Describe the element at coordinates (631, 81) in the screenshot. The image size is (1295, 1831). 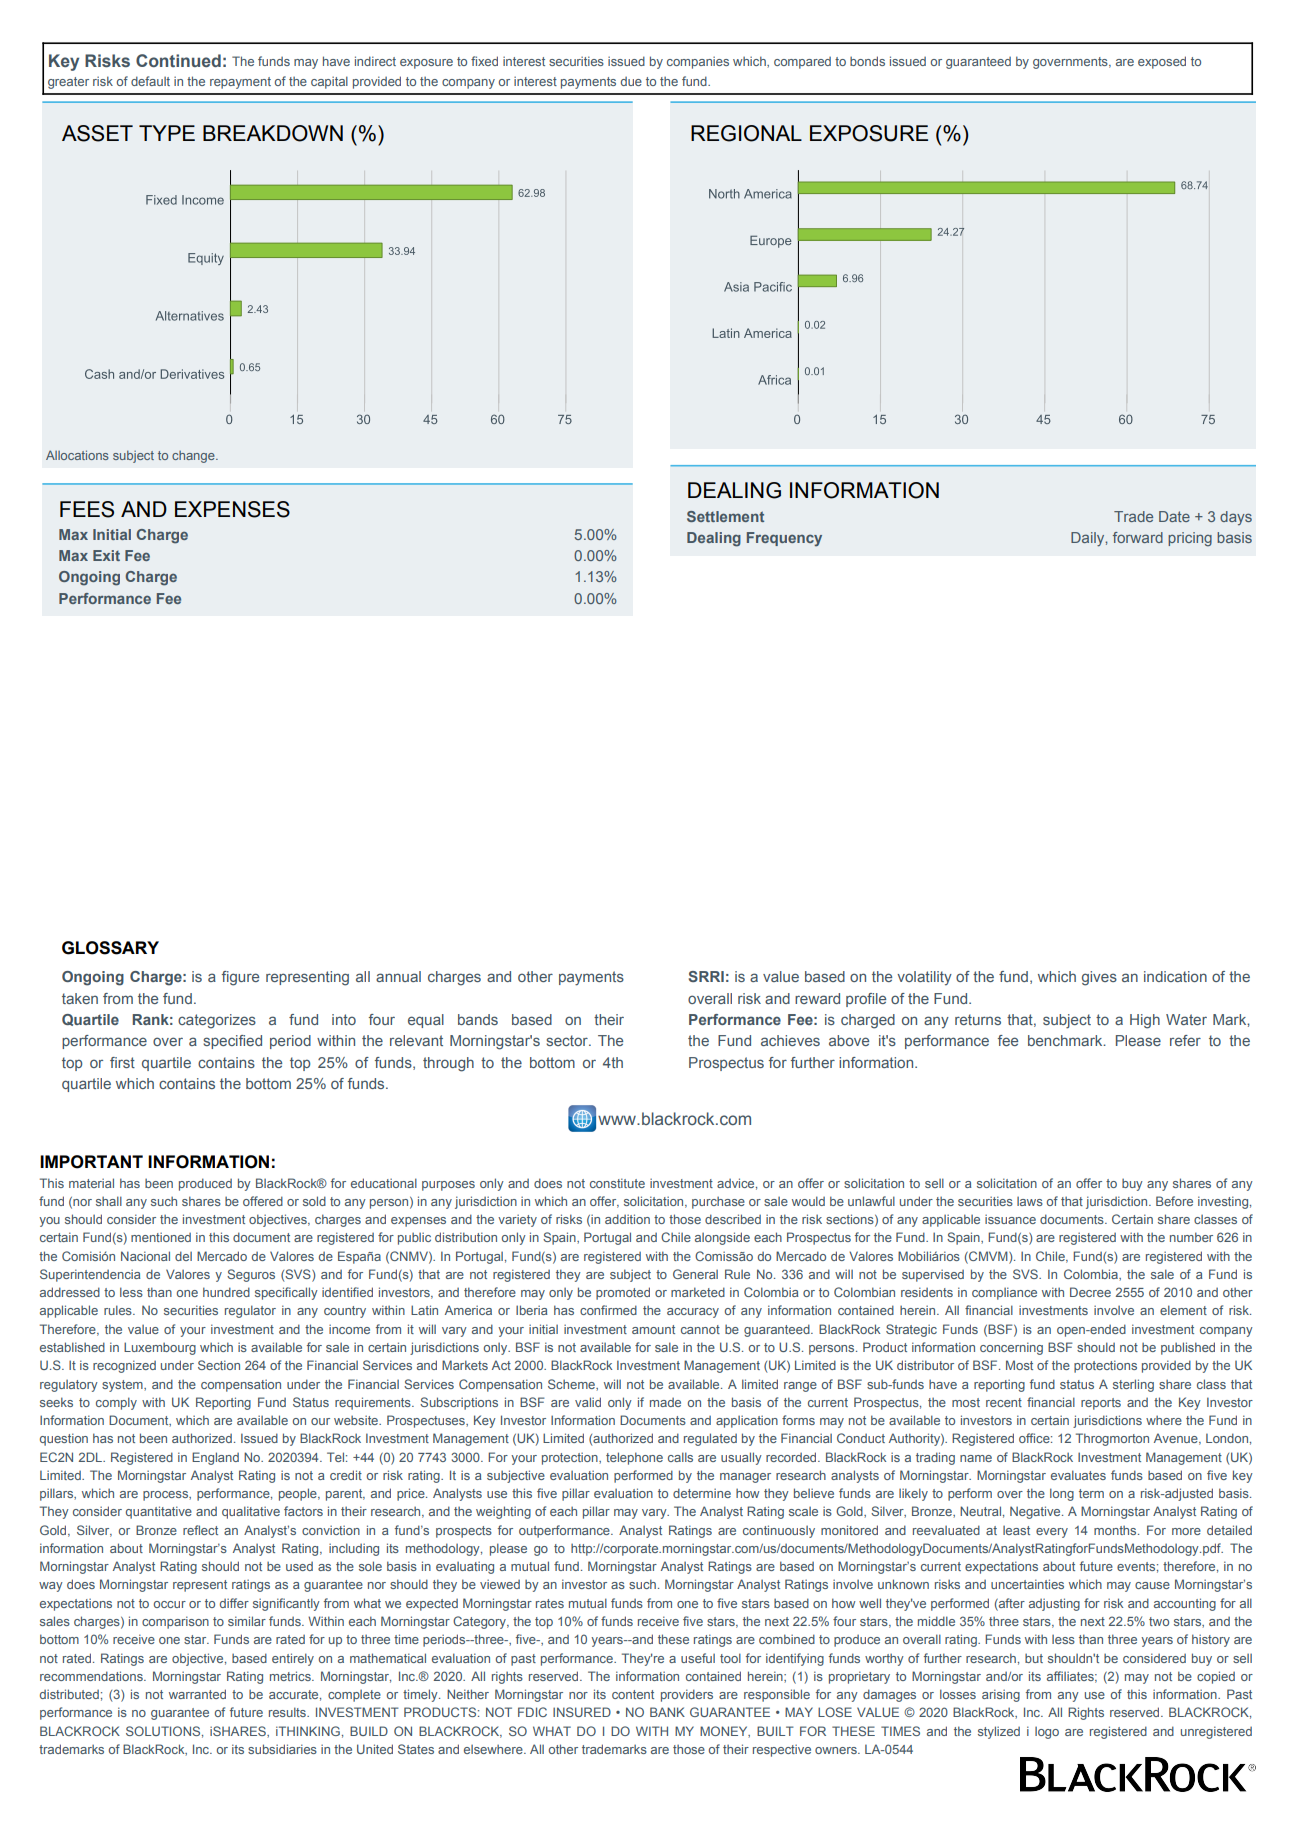
I see `due` at that location.
